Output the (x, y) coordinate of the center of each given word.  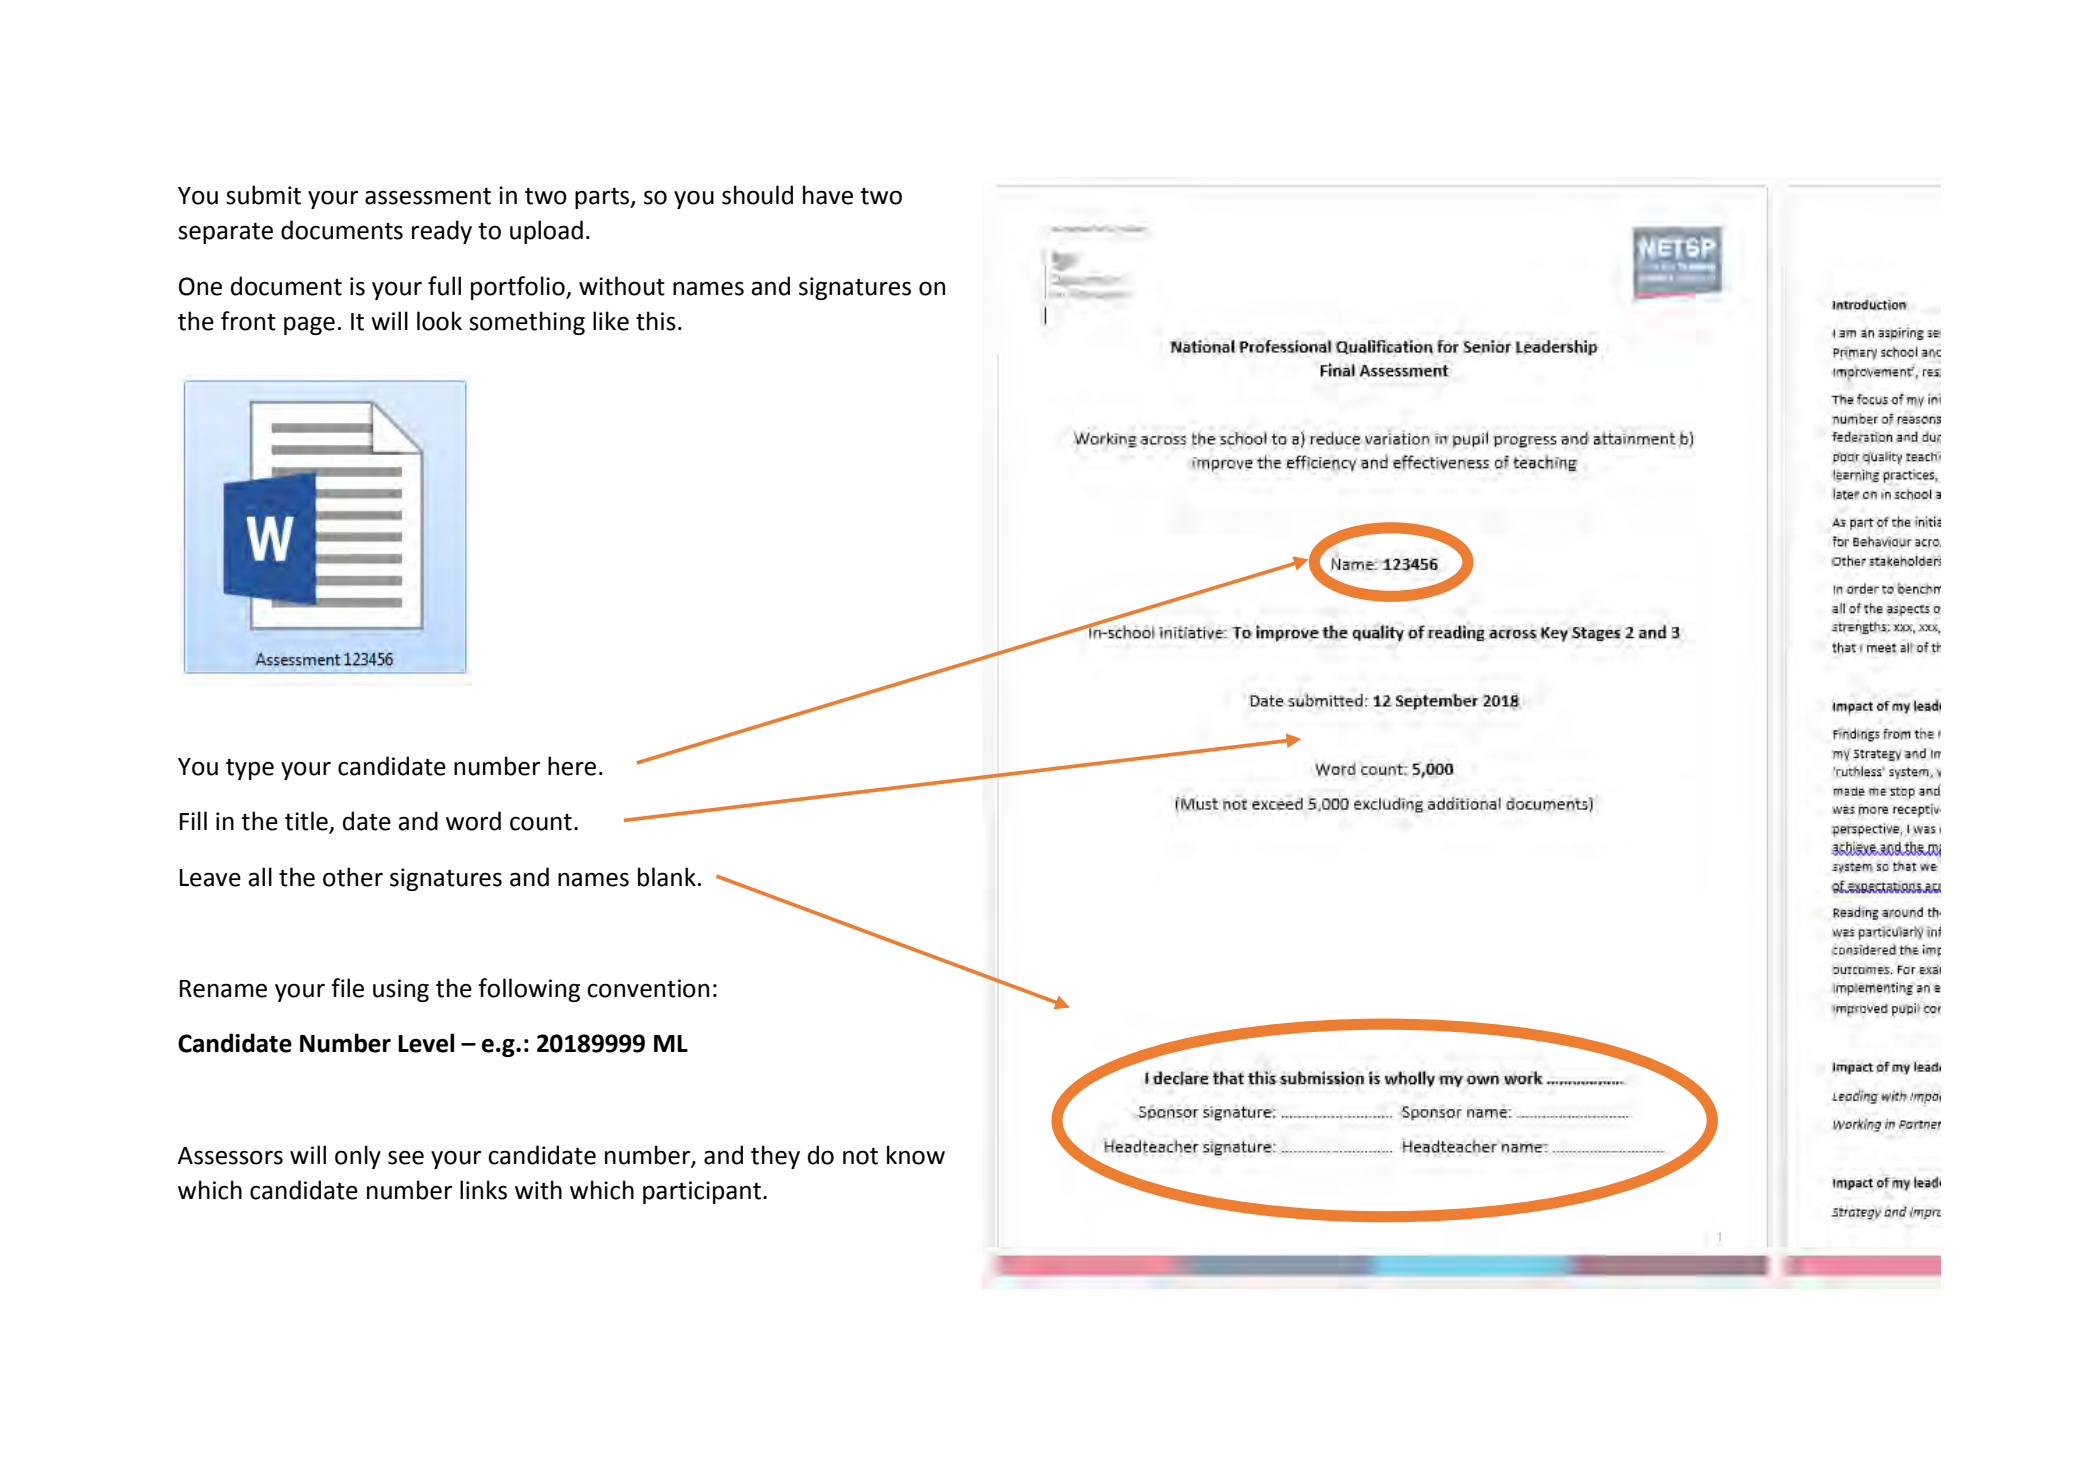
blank (667, 877)
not (860, 1156)
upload (546, 232)
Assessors (230, 1156)
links (483, 1190)
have (828, 195)
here (572, 766)
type (250, 769)
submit (263, 195)
